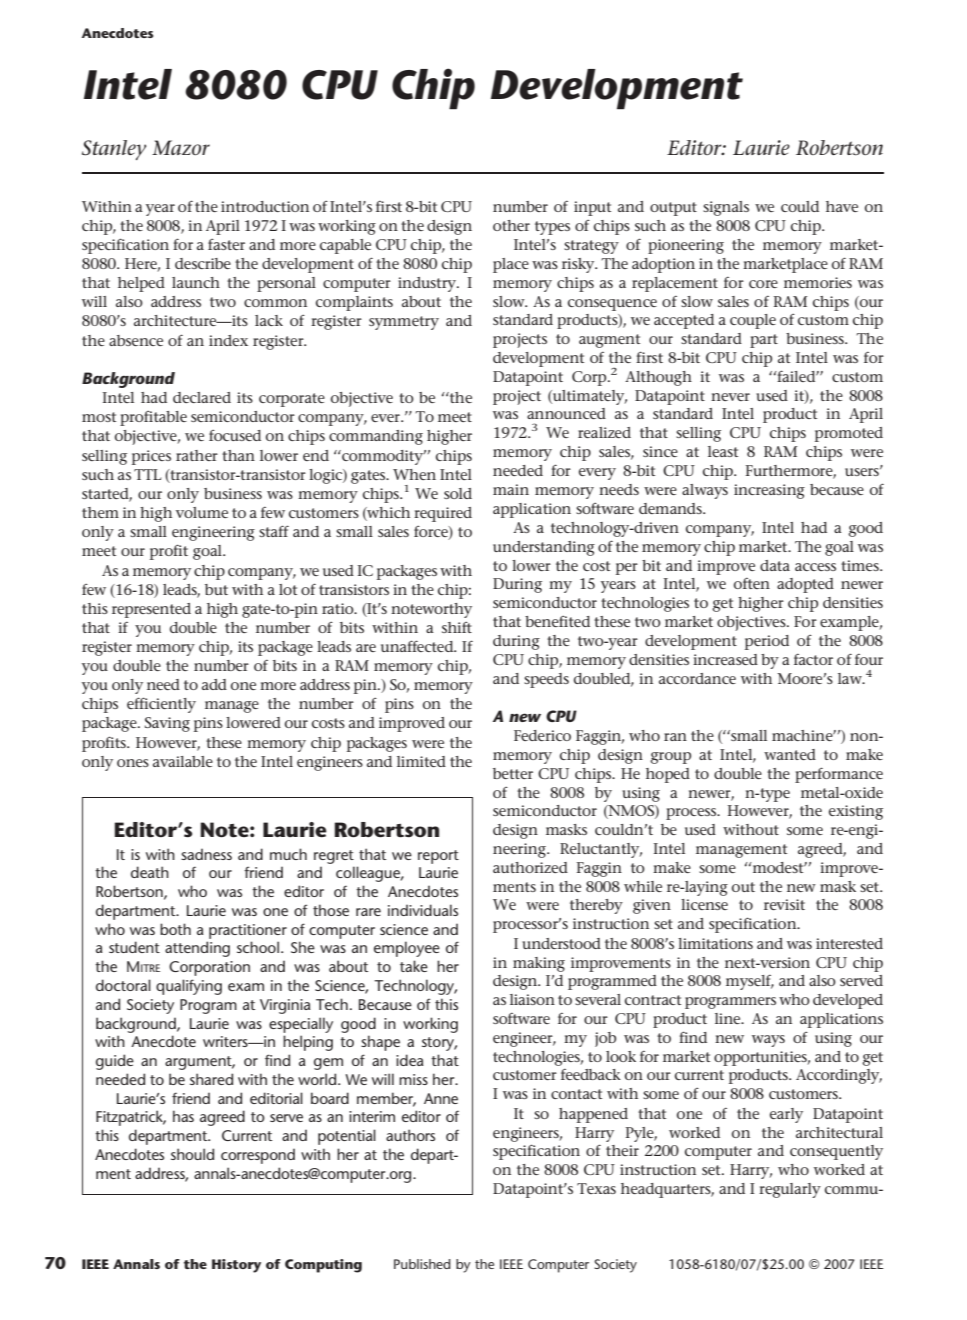 This page has width=967, height=1320. What do you see at coordinates (511, 225) in the page?
I see `other` at bounding box center [511, 225].
